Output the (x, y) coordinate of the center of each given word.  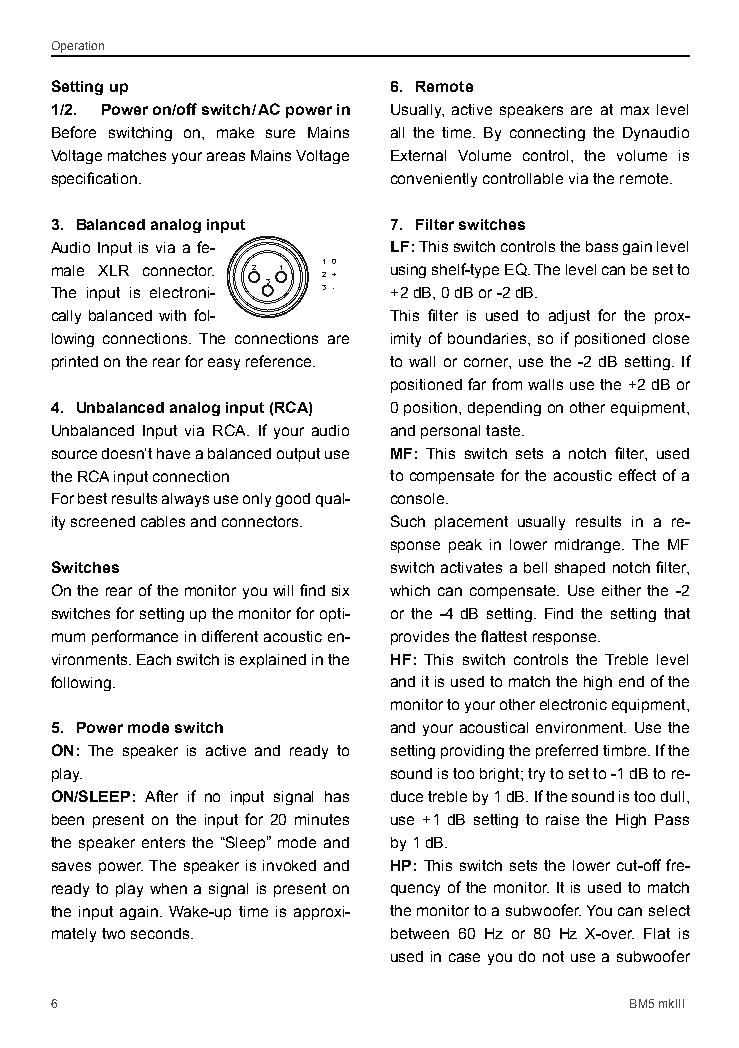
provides (420, 638)
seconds (161, 933)
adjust (569, 317)
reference (280, 361)
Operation (78, 47)
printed (75, 363)
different (230, 636)
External (418, 155)
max (635, 110)
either (621, 590)
